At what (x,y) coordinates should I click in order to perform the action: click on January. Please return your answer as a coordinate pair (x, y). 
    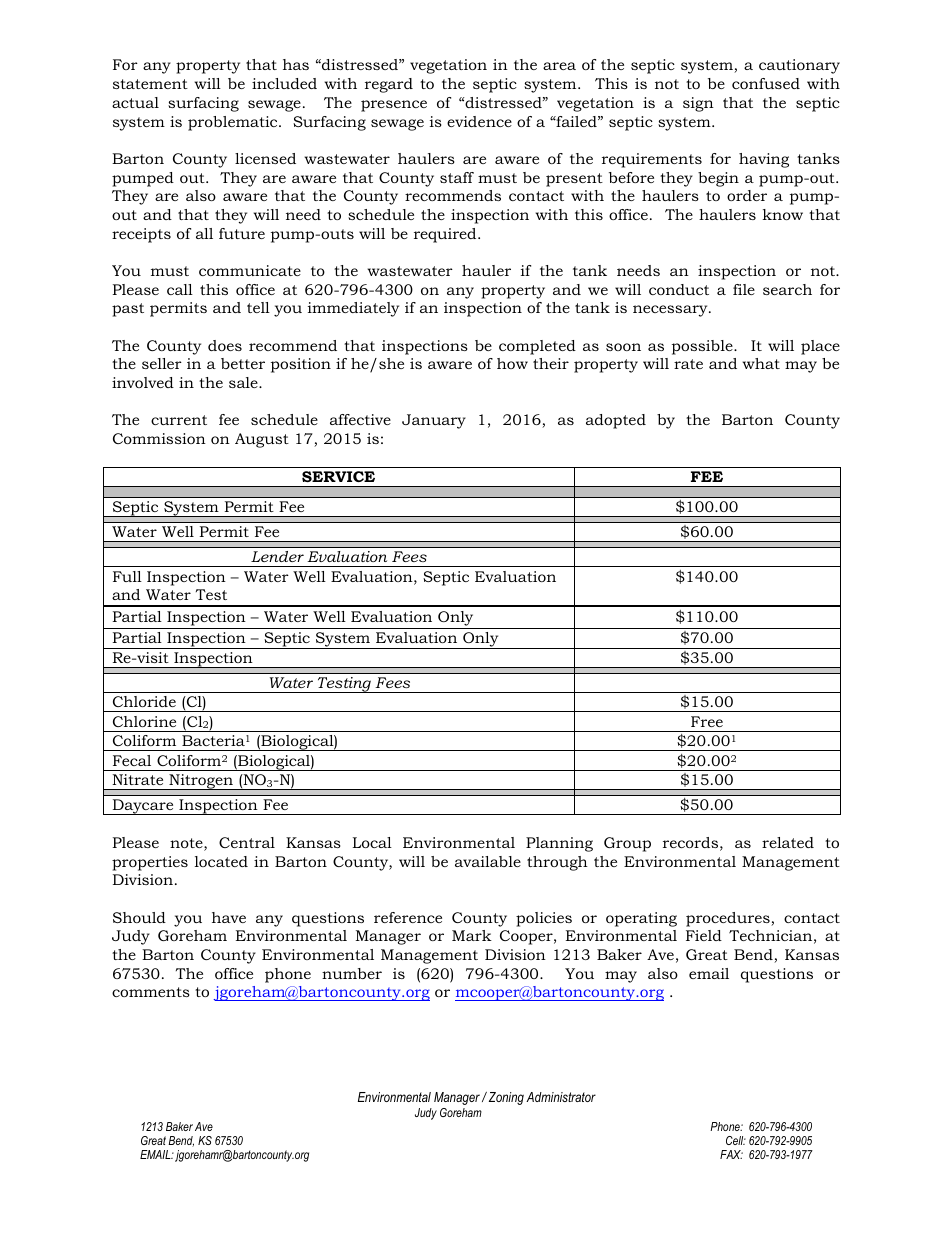
    Looking at the image, I should click on (434, 421).
